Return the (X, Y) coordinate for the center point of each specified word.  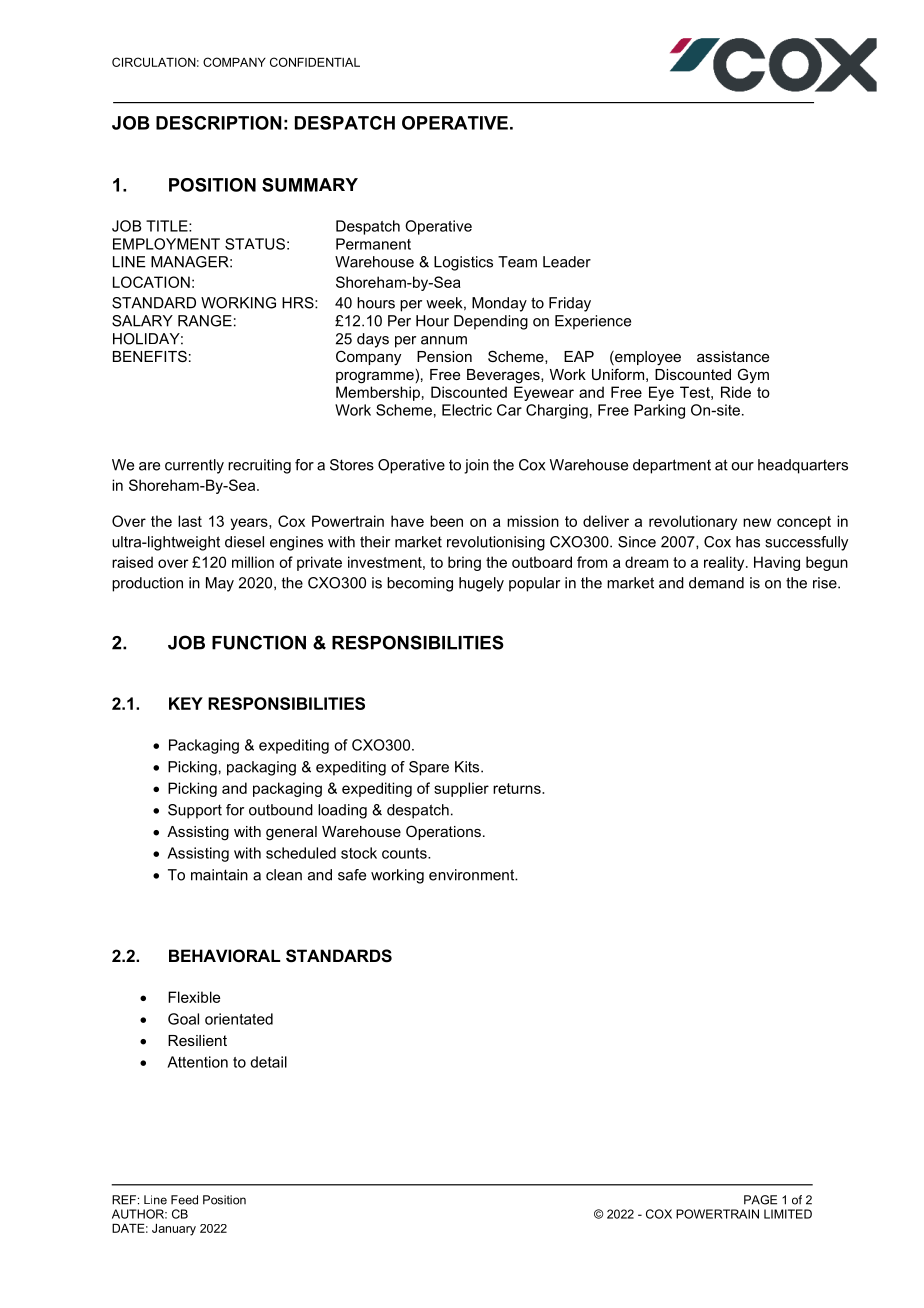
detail (268, 1062)
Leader (567, 262)
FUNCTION (259, 642)
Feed (184, 1200)
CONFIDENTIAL (315, 62)
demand (716, 583)
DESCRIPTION (219, 123)
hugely (481, 584)
